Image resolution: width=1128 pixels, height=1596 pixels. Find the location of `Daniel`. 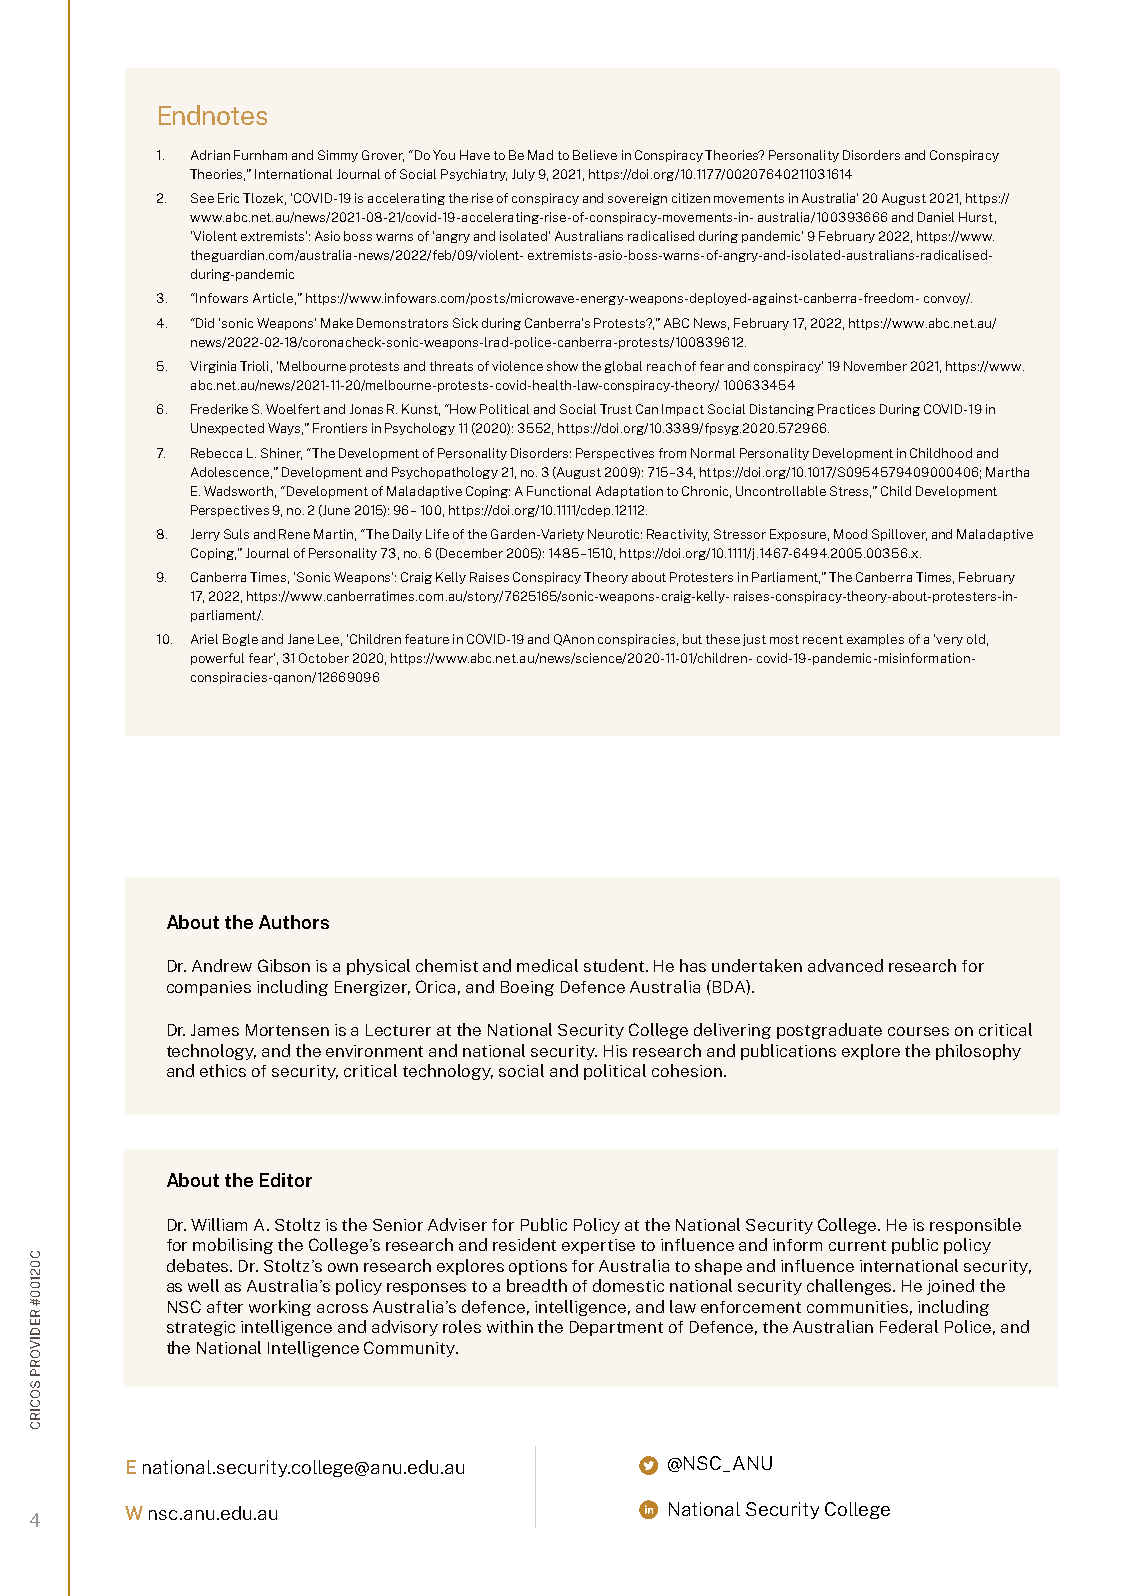

Daniel is located at coordinates (936, 217).
